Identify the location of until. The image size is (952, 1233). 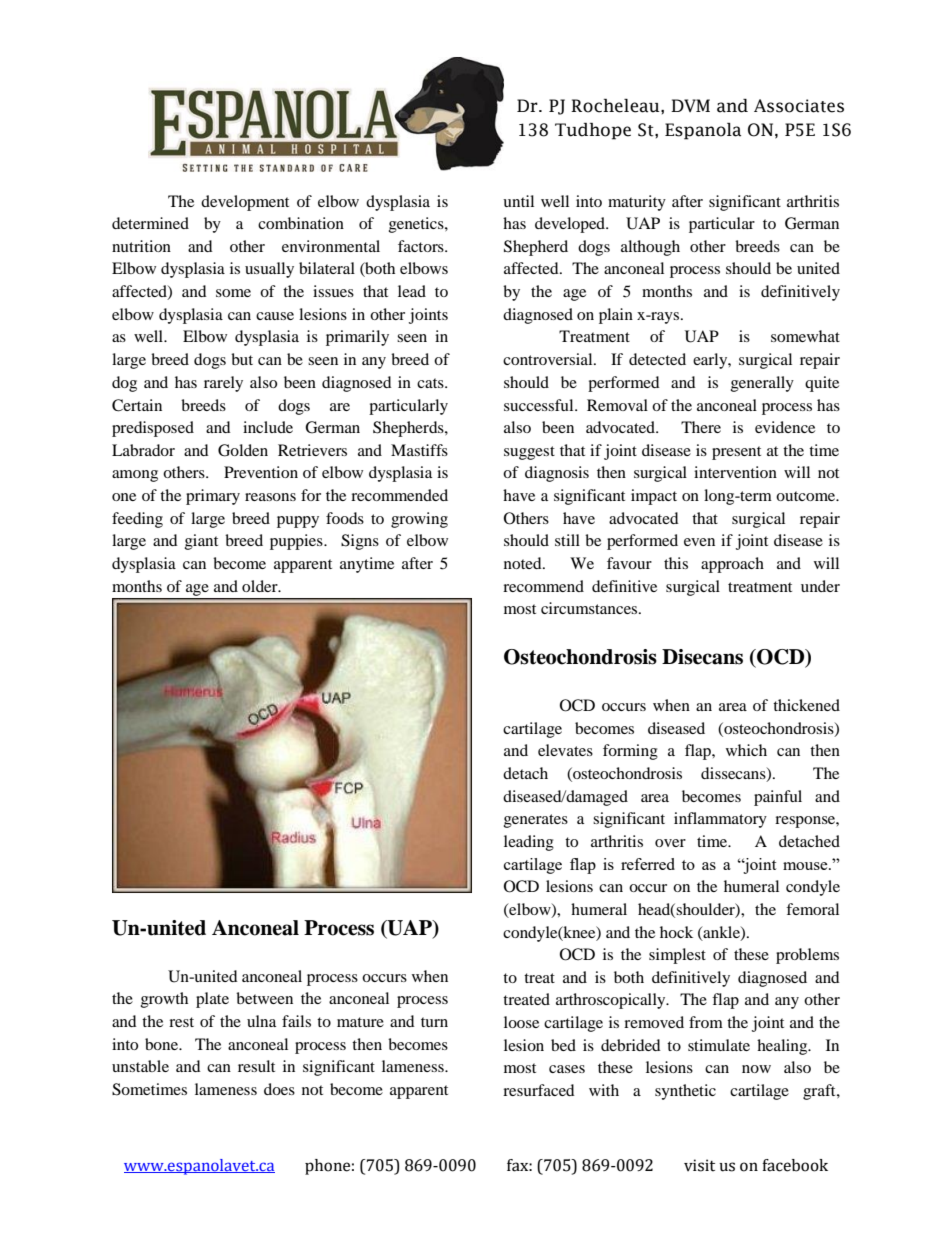
(518, 201).
